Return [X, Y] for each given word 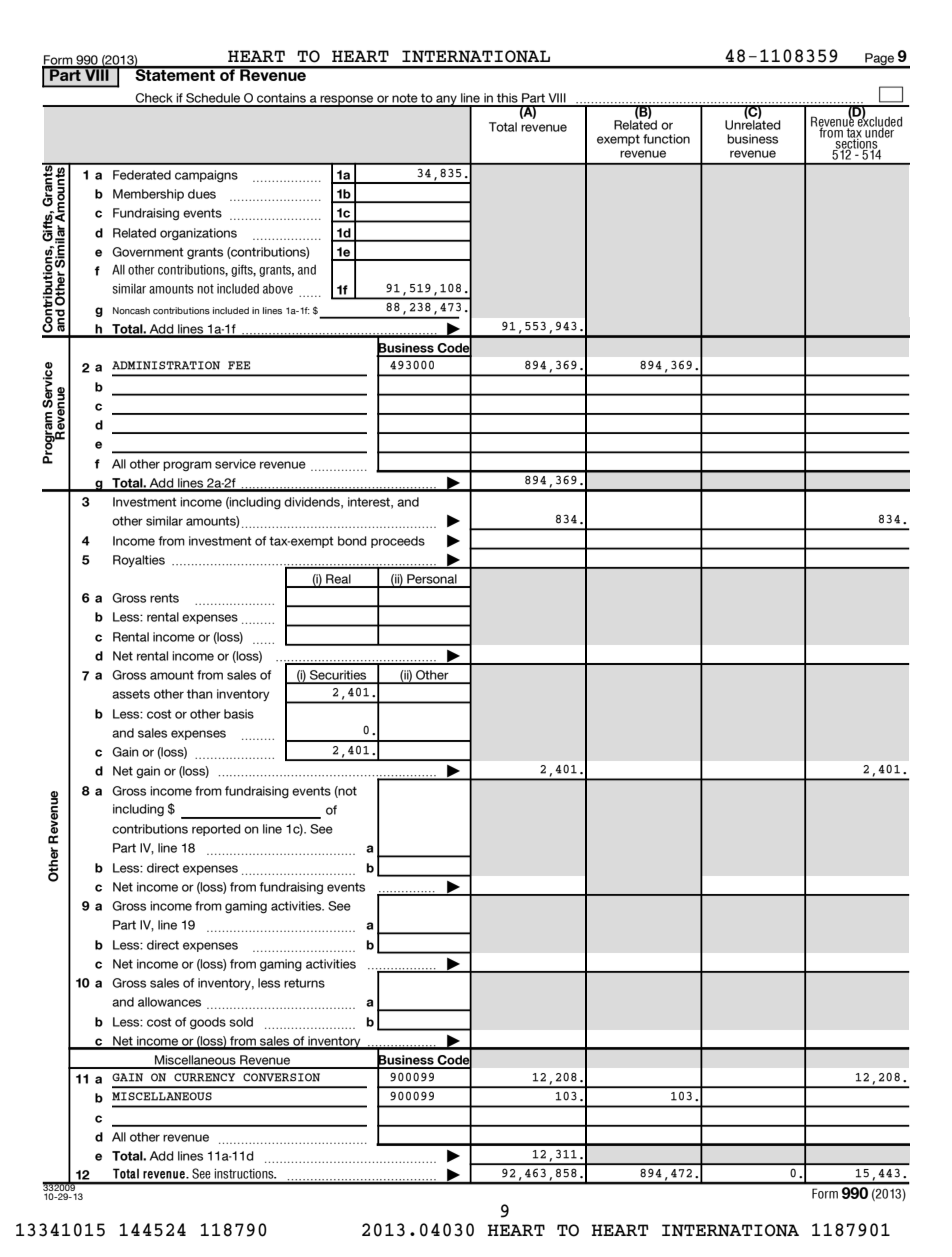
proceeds [398, 542]
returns [304, 983]
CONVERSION [281, 1077]
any [446, 101]
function [666, 139]
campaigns [206, 176]
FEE [239, 365]
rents [164, 598]
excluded [879, 121]
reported [216, 830]
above [278, 289]
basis [239, 714]
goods [208, 1023]
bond [352, 541]
